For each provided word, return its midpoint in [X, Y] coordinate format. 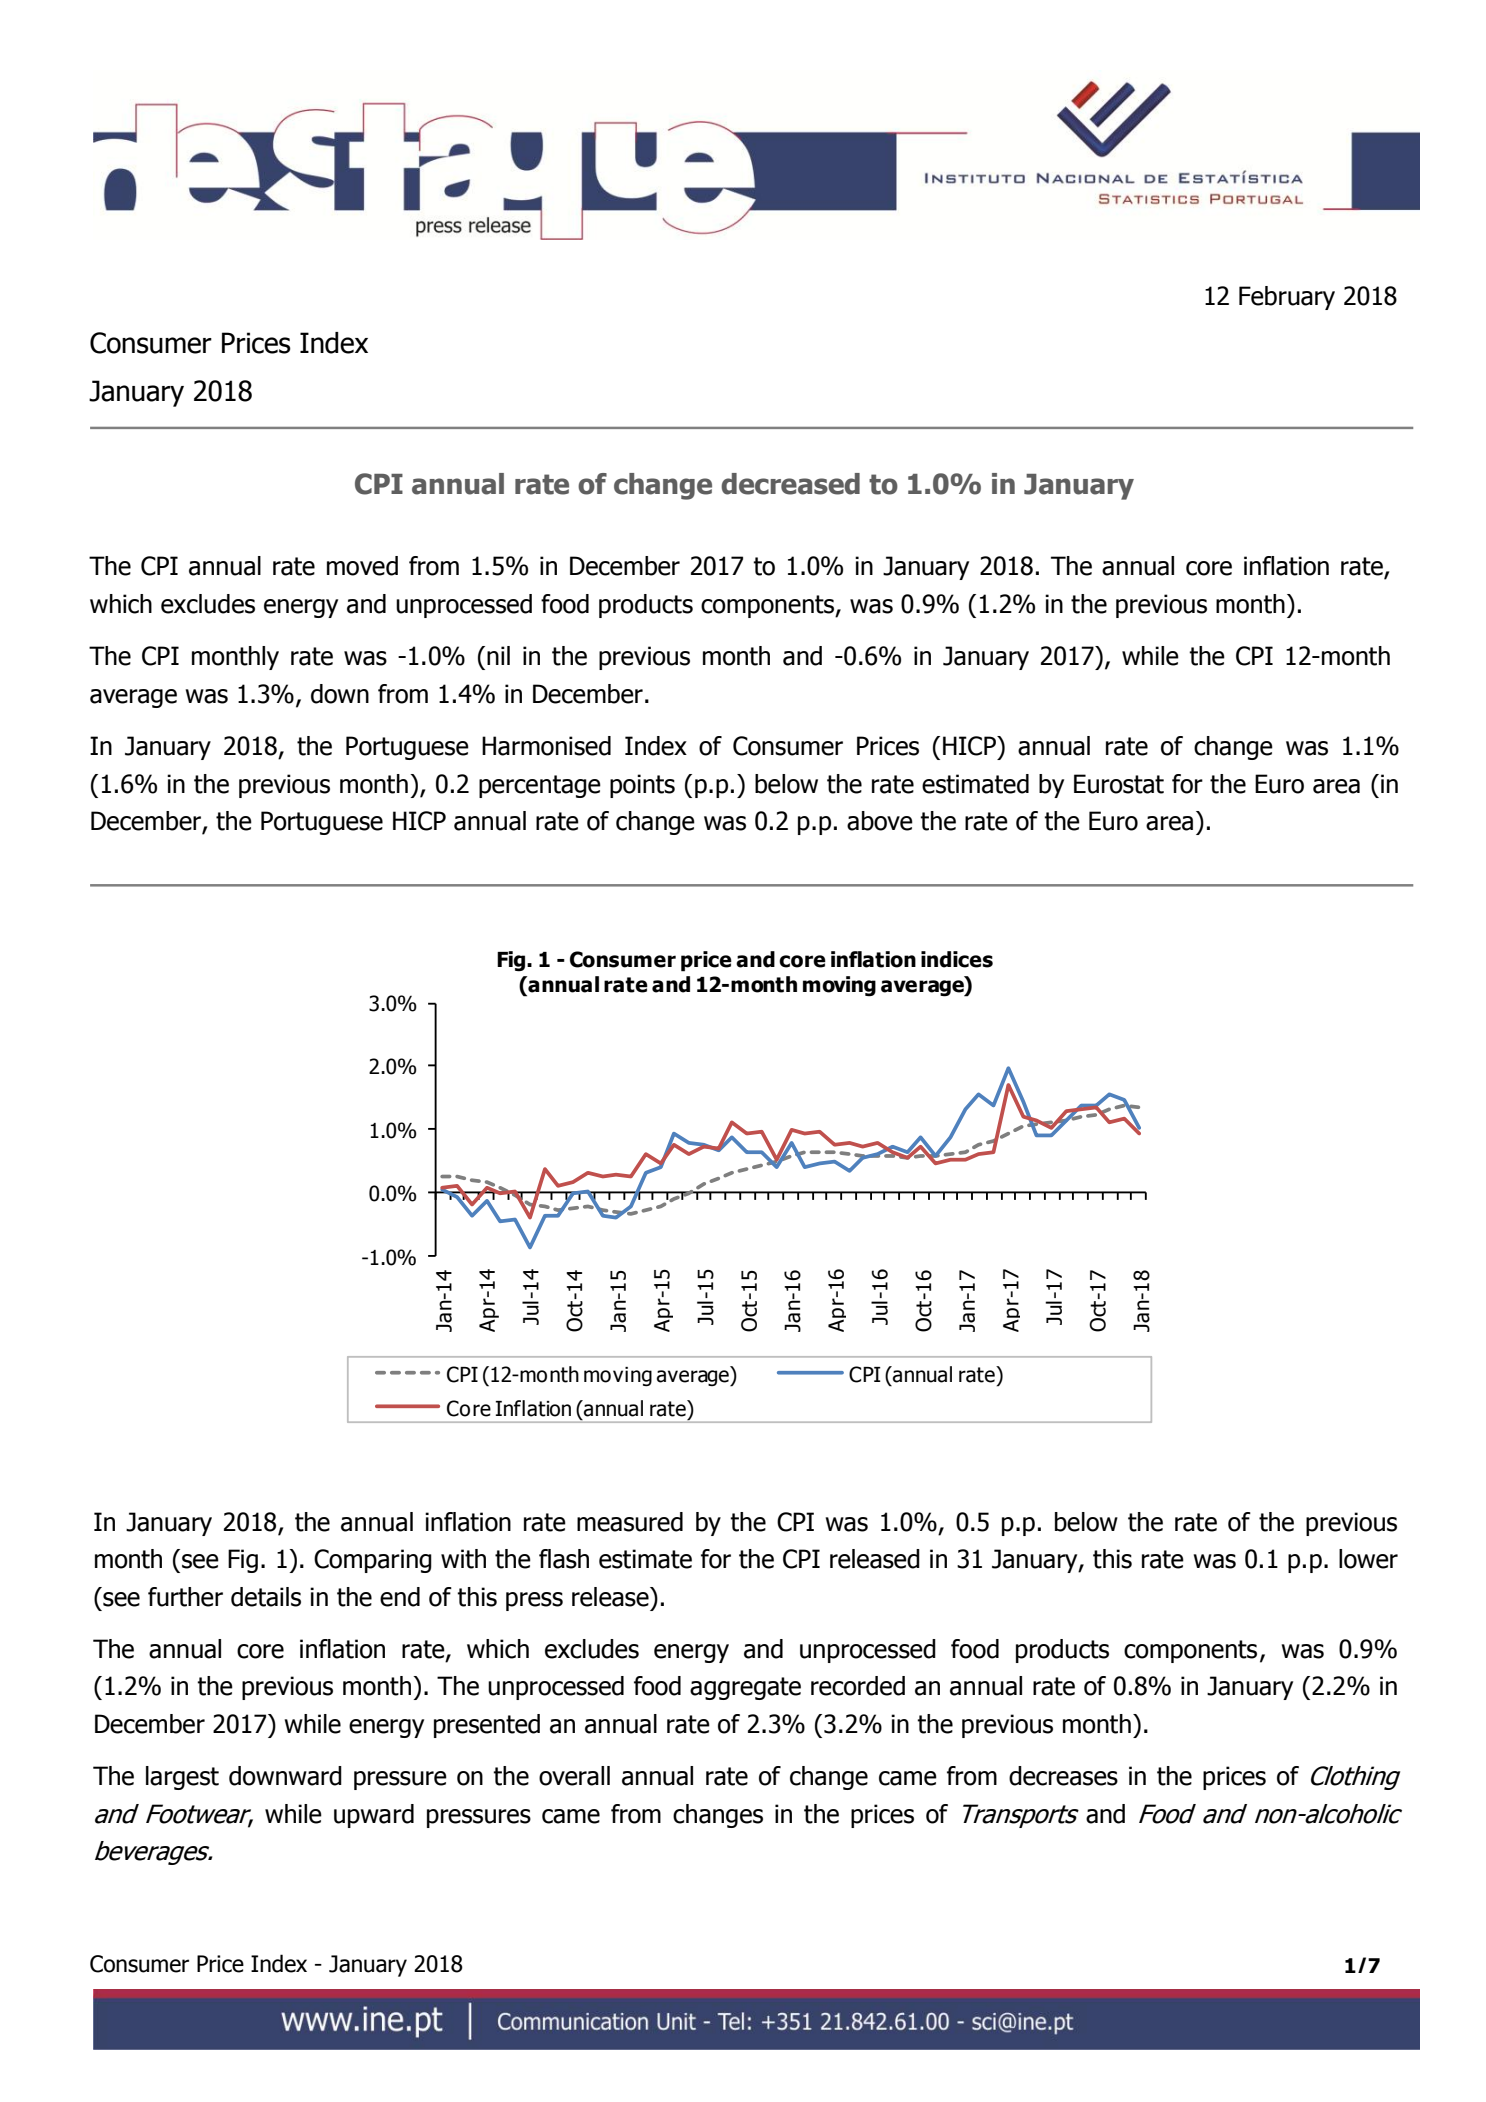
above [880, 821]
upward [374, 1816]
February [1287, 298]
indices [957, 959]
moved [362, 566]
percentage [540, 786]
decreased [790, 484]
